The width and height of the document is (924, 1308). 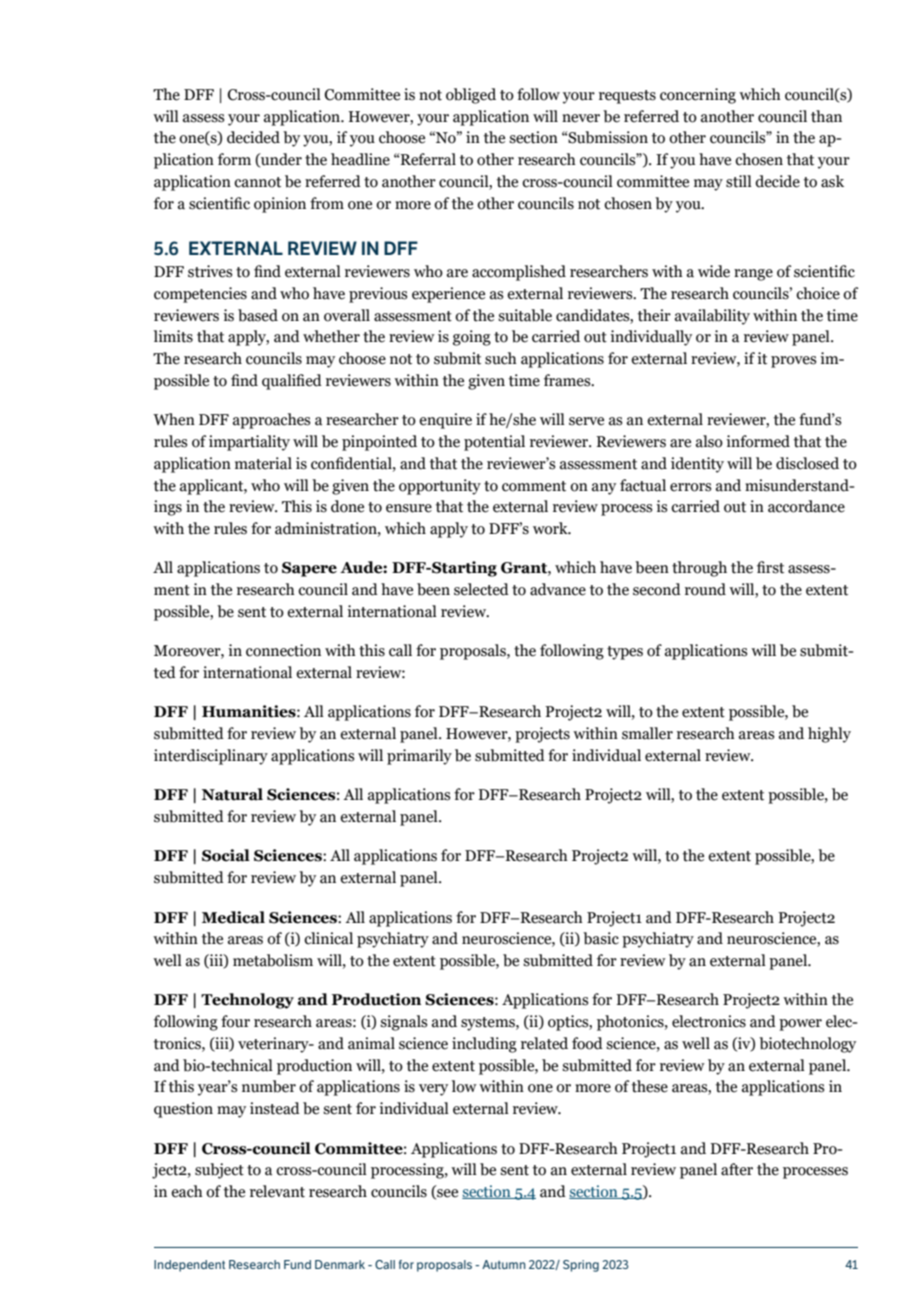 I want to click on relevant, so click(x=277, y=1191).
